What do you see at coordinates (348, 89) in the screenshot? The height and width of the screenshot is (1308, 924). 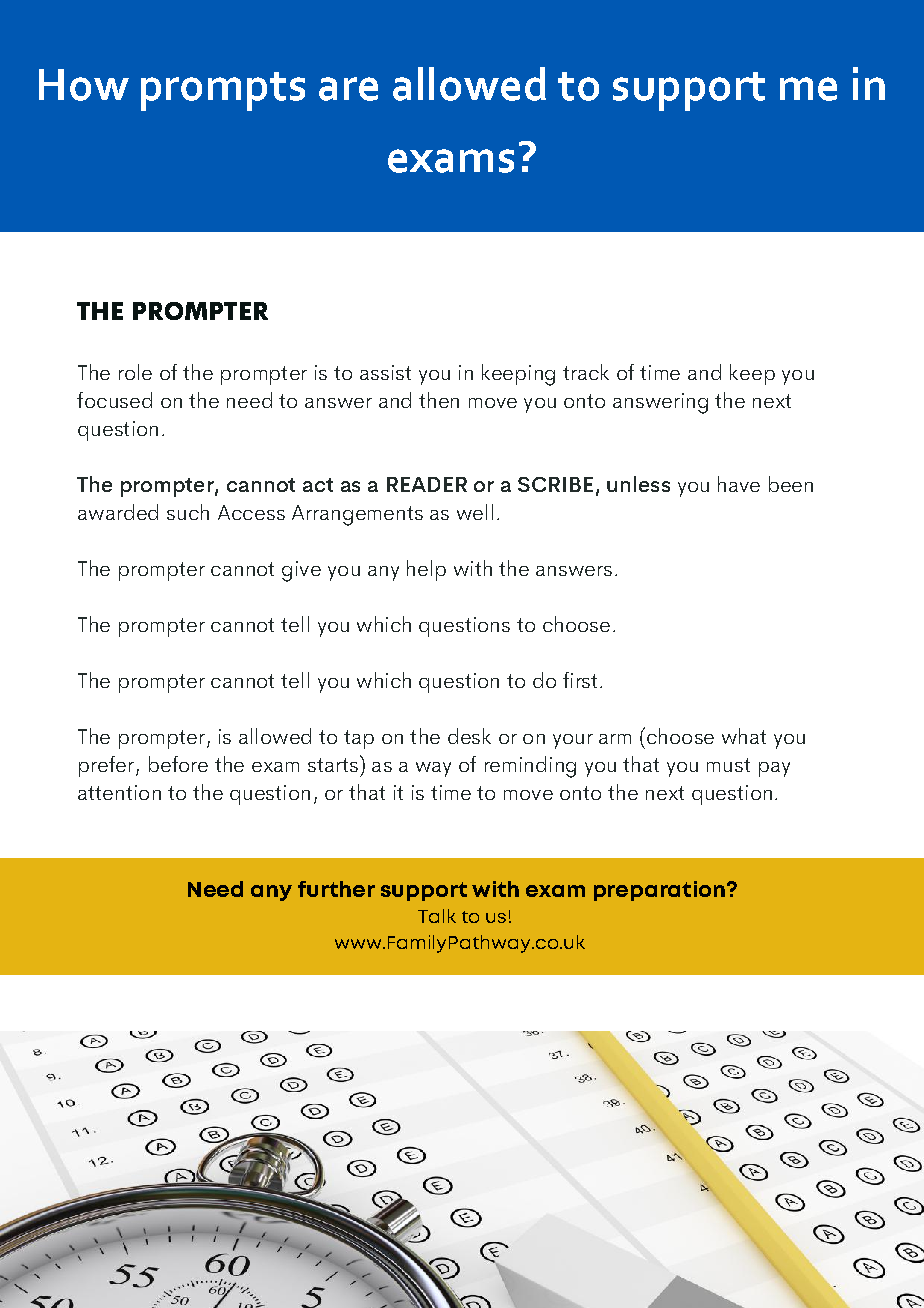 I see `are` at bounding box center [348, 89].
